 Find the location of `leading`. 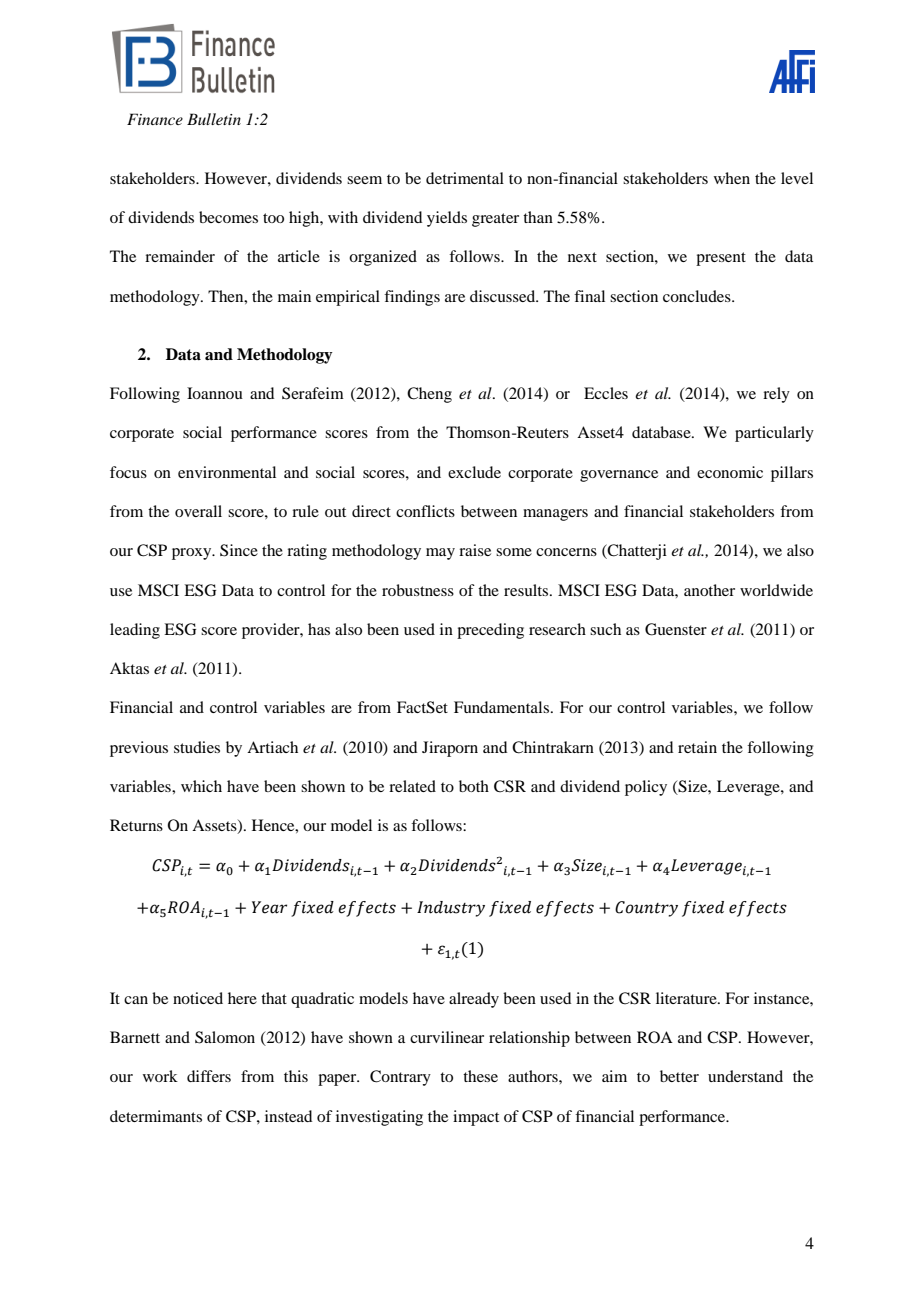

leading is located at coordinates (135, 631).
